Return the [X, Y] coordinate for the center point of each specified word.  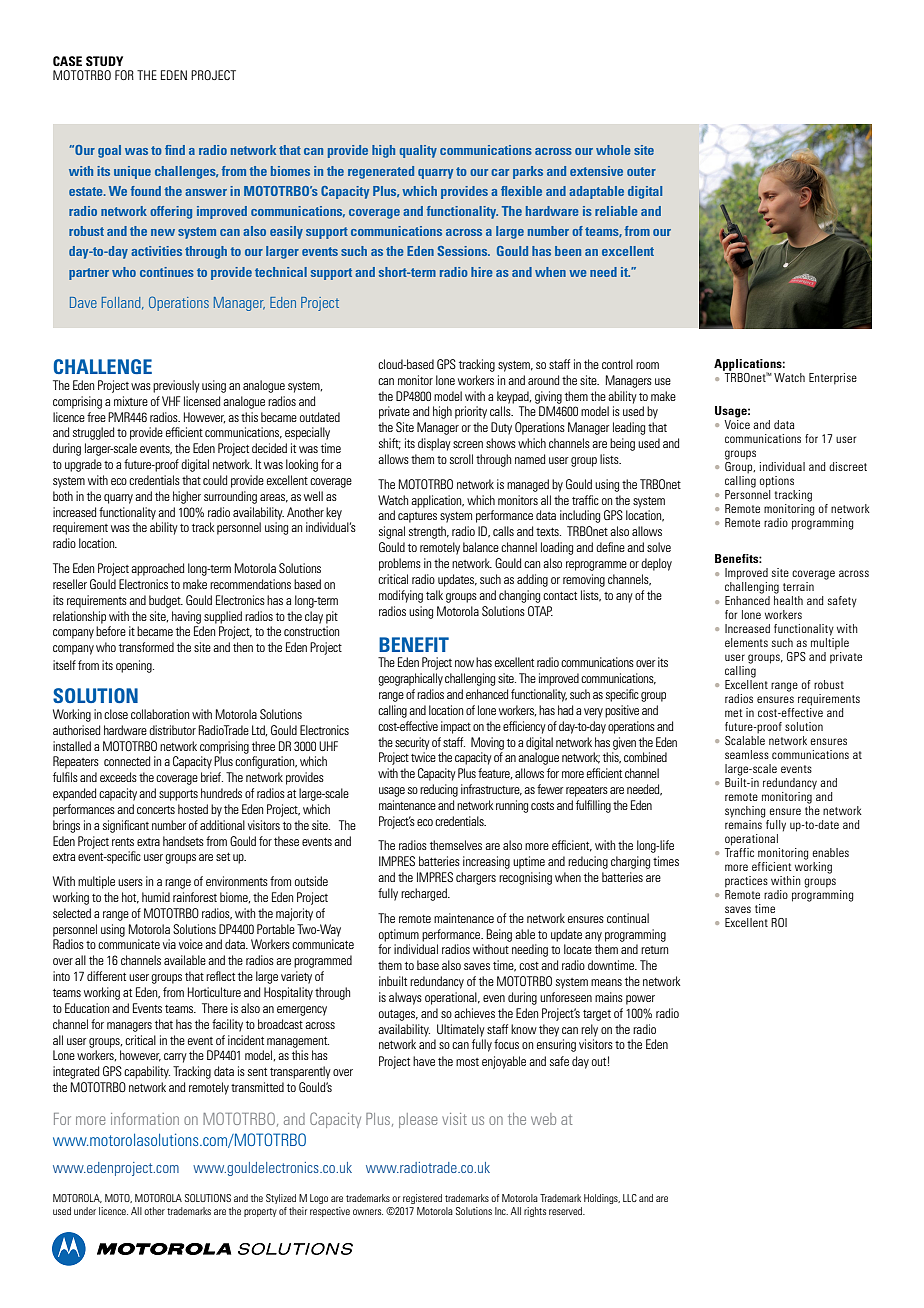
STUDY [104, 61]
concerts [156, 810]
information [145, 1119]
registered [422, 1199]
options [776, 482]
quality [418, 151]
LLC [630, 1198]
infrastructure [491, 790]
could [215, 480]
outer [641, 171]
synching [745, 812]
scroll [461, 459]
